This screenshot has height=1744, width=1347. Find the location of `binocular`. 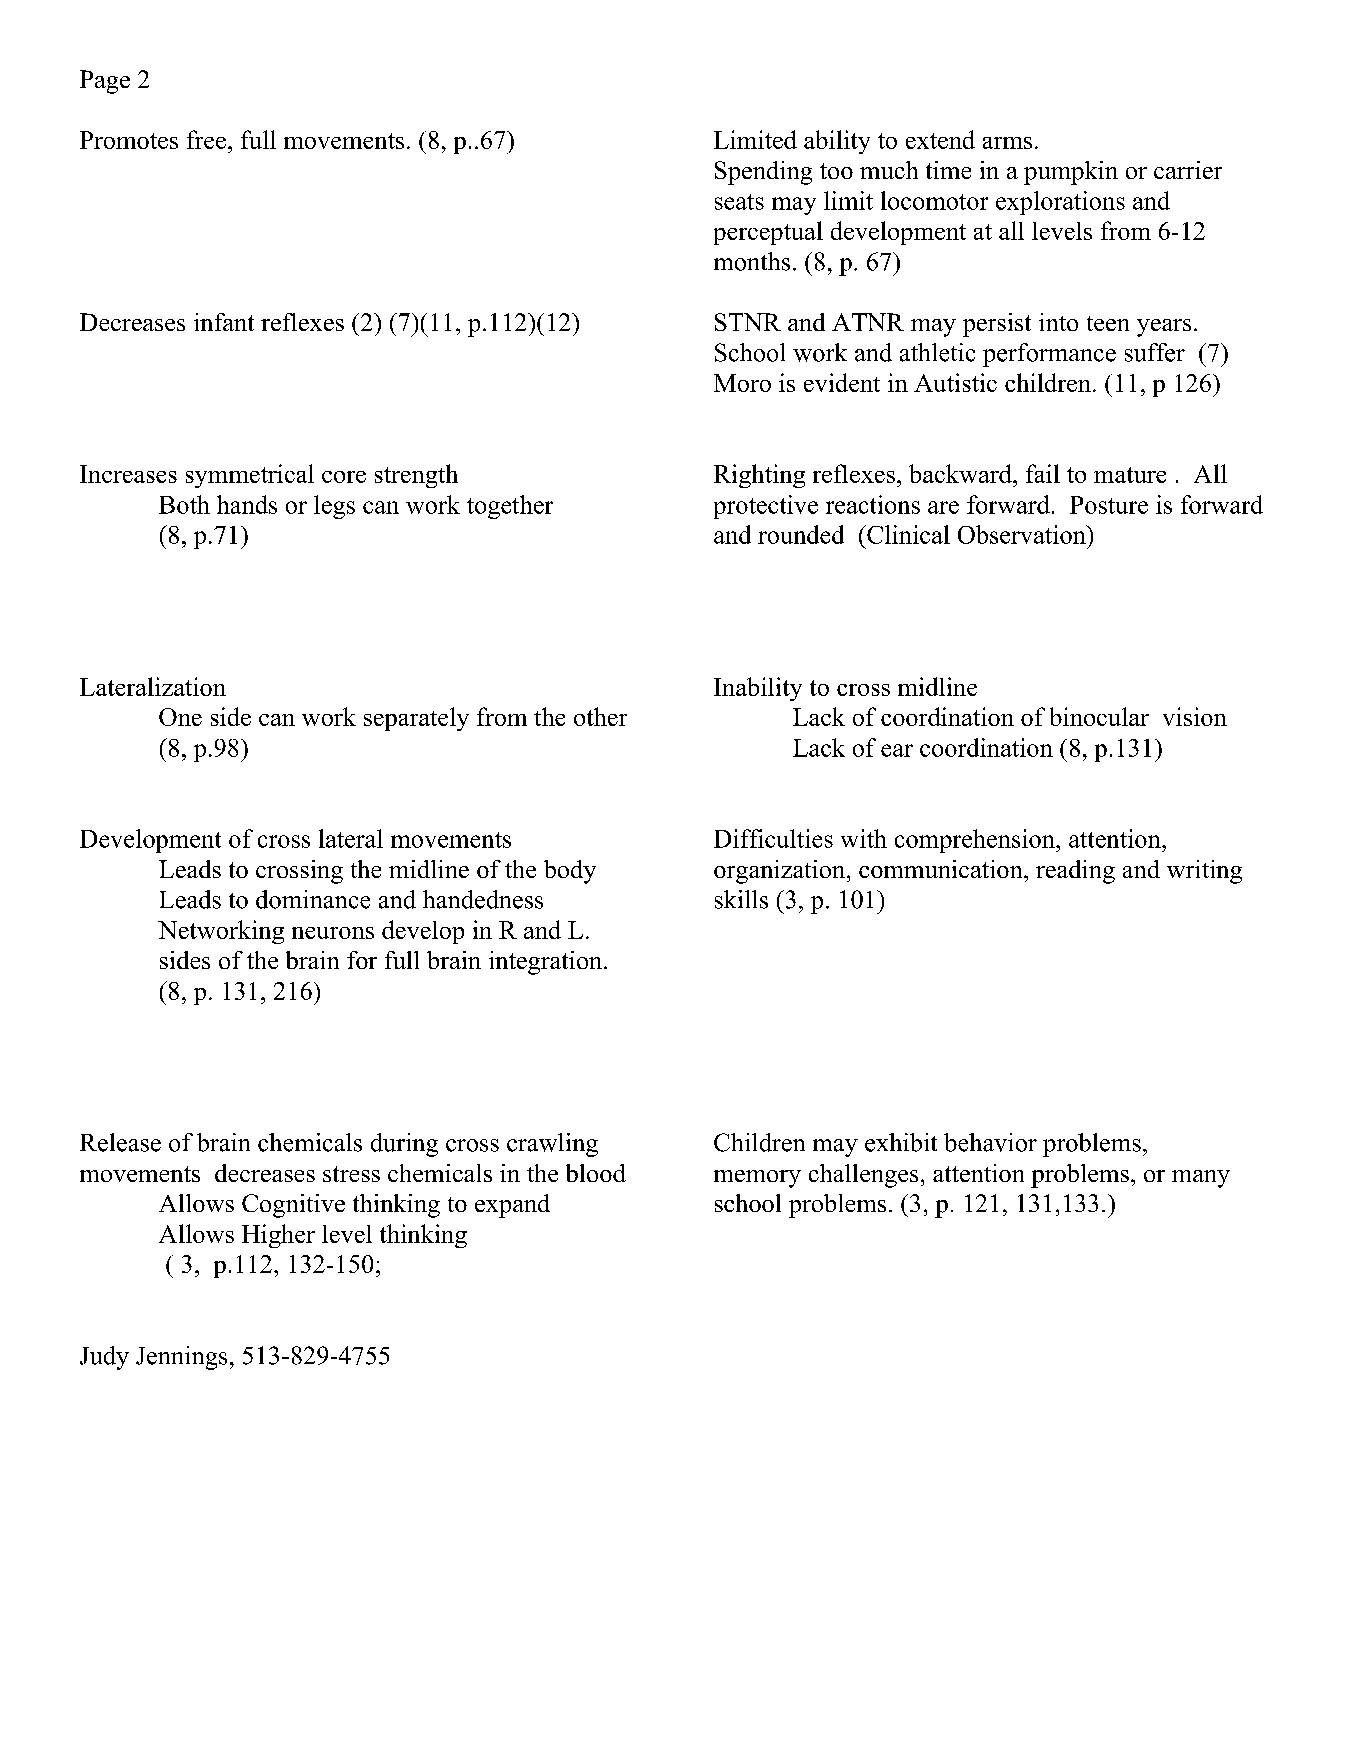

binocular is located at coordinates (1099, 716).
